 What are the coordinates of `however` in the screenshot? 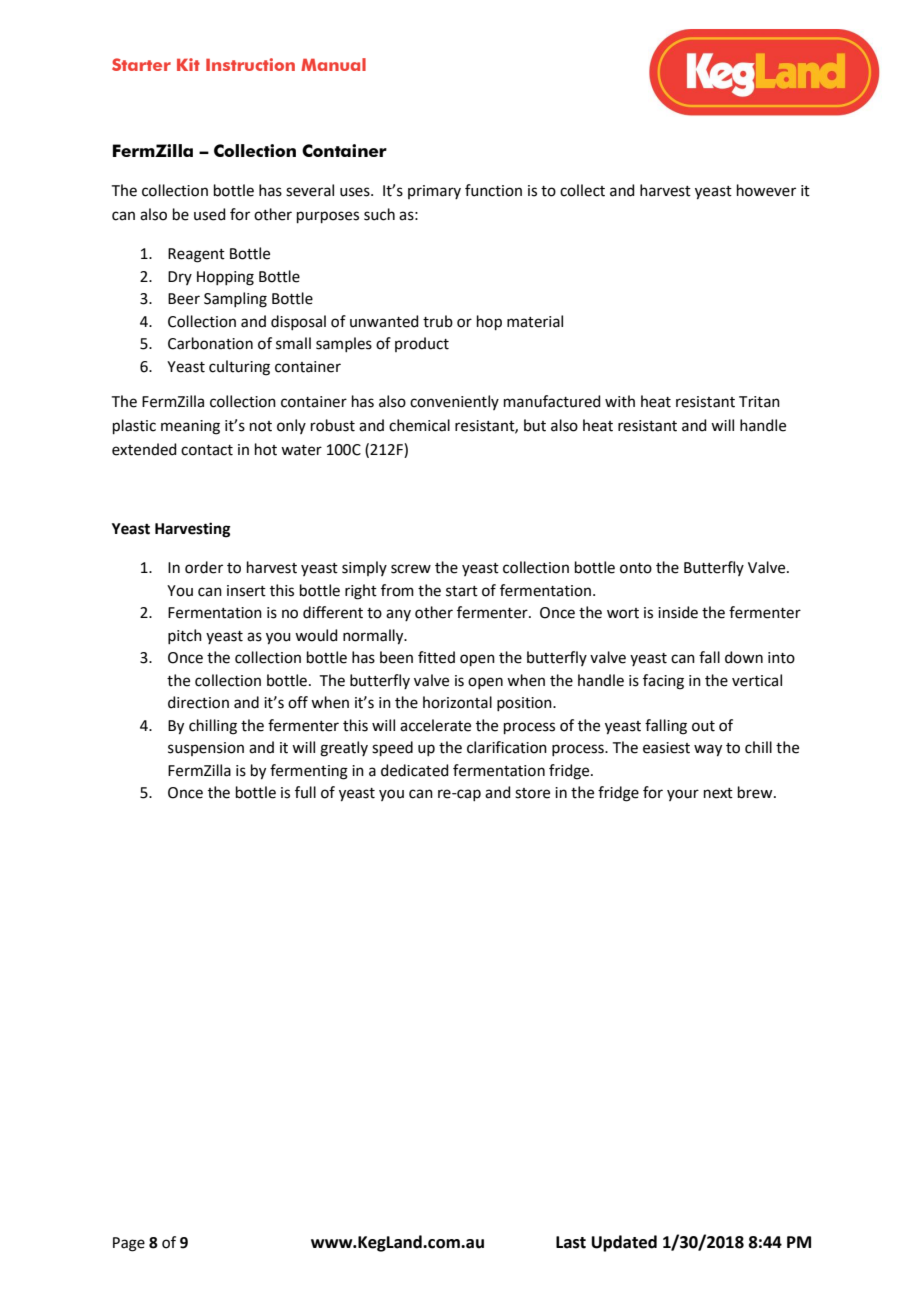 It's located at (766, 190).
